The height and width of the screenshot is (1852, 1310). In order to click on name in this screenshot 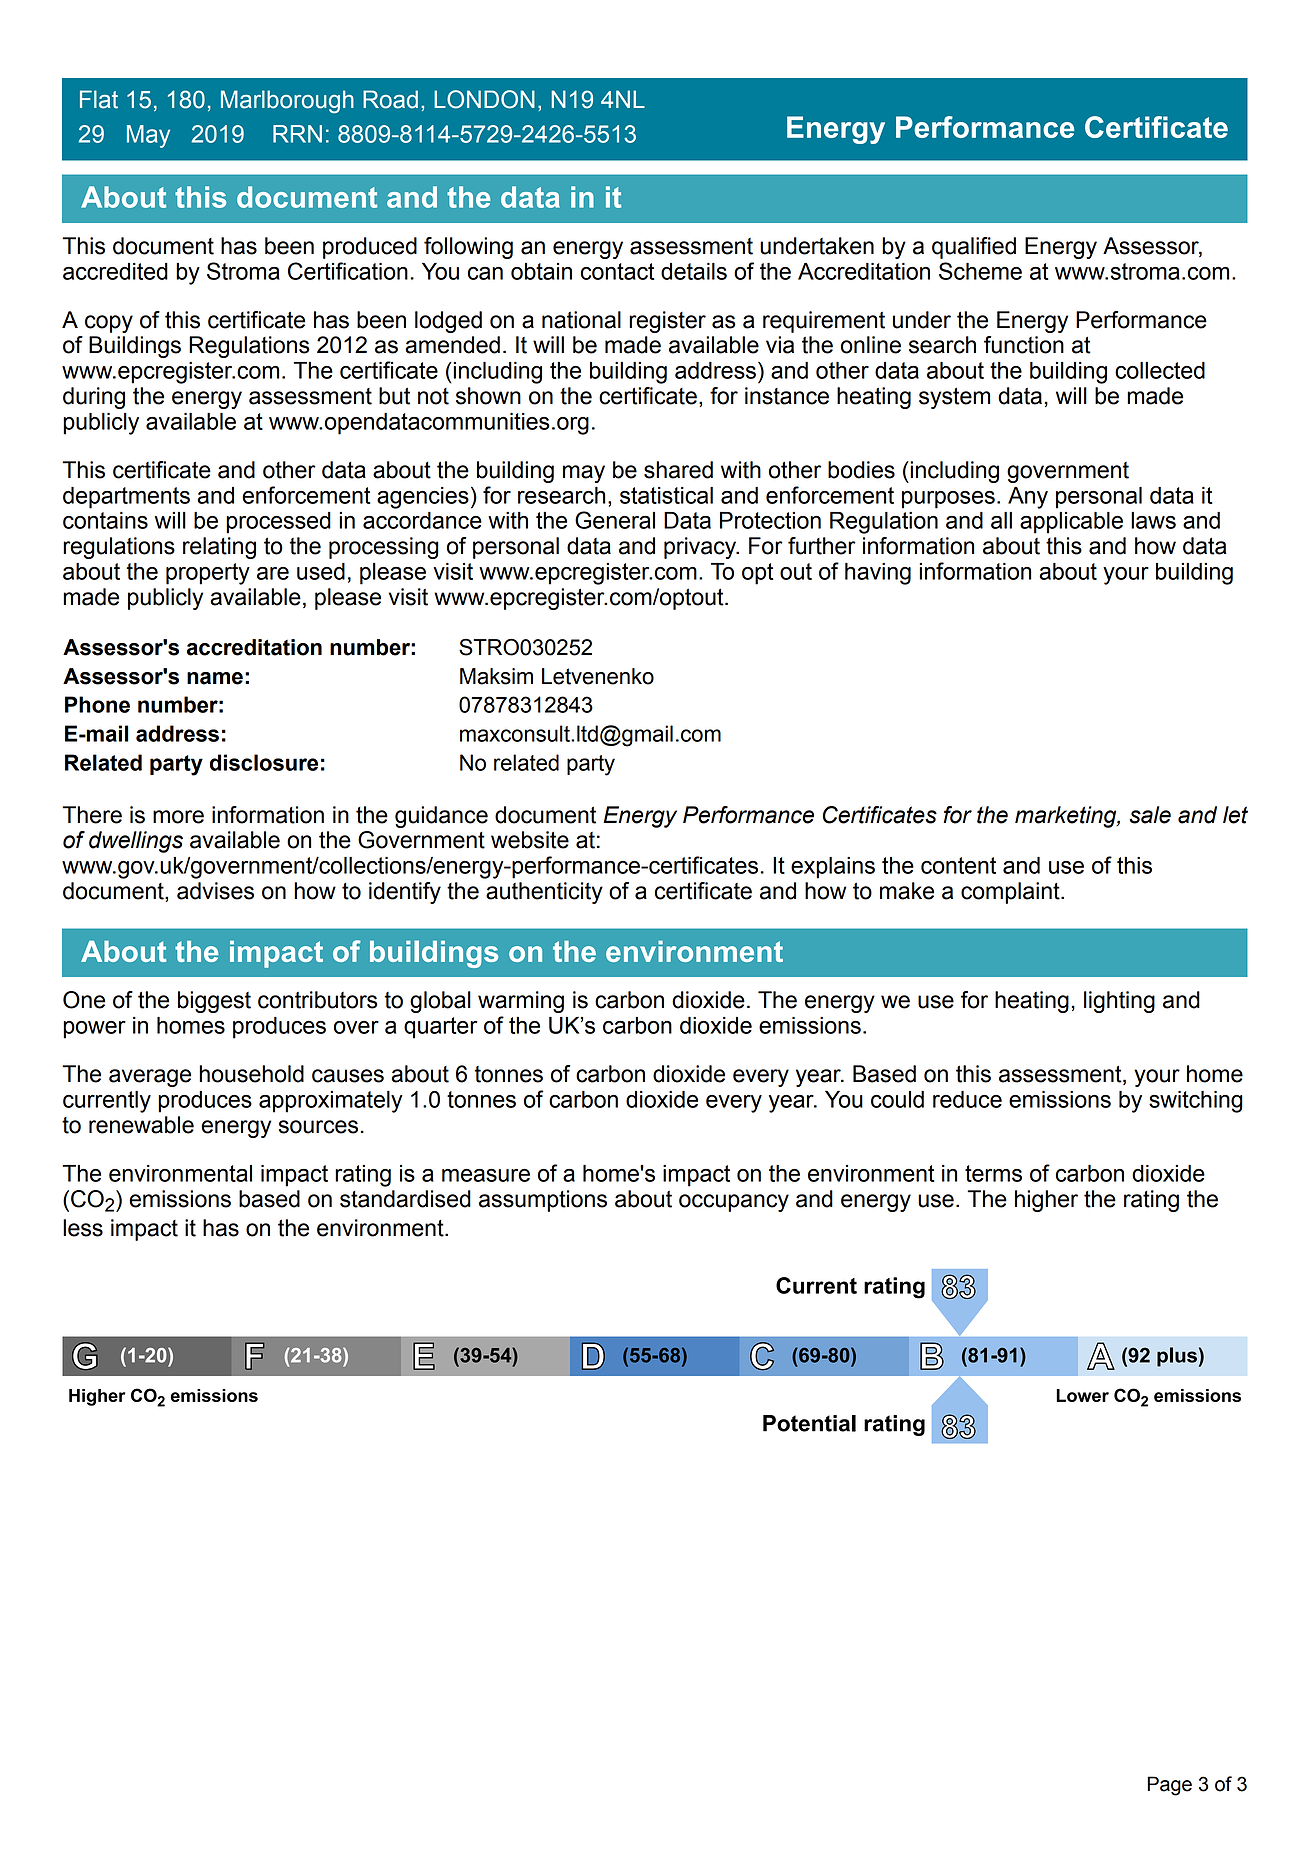, I will do `click(215, 678)`.
